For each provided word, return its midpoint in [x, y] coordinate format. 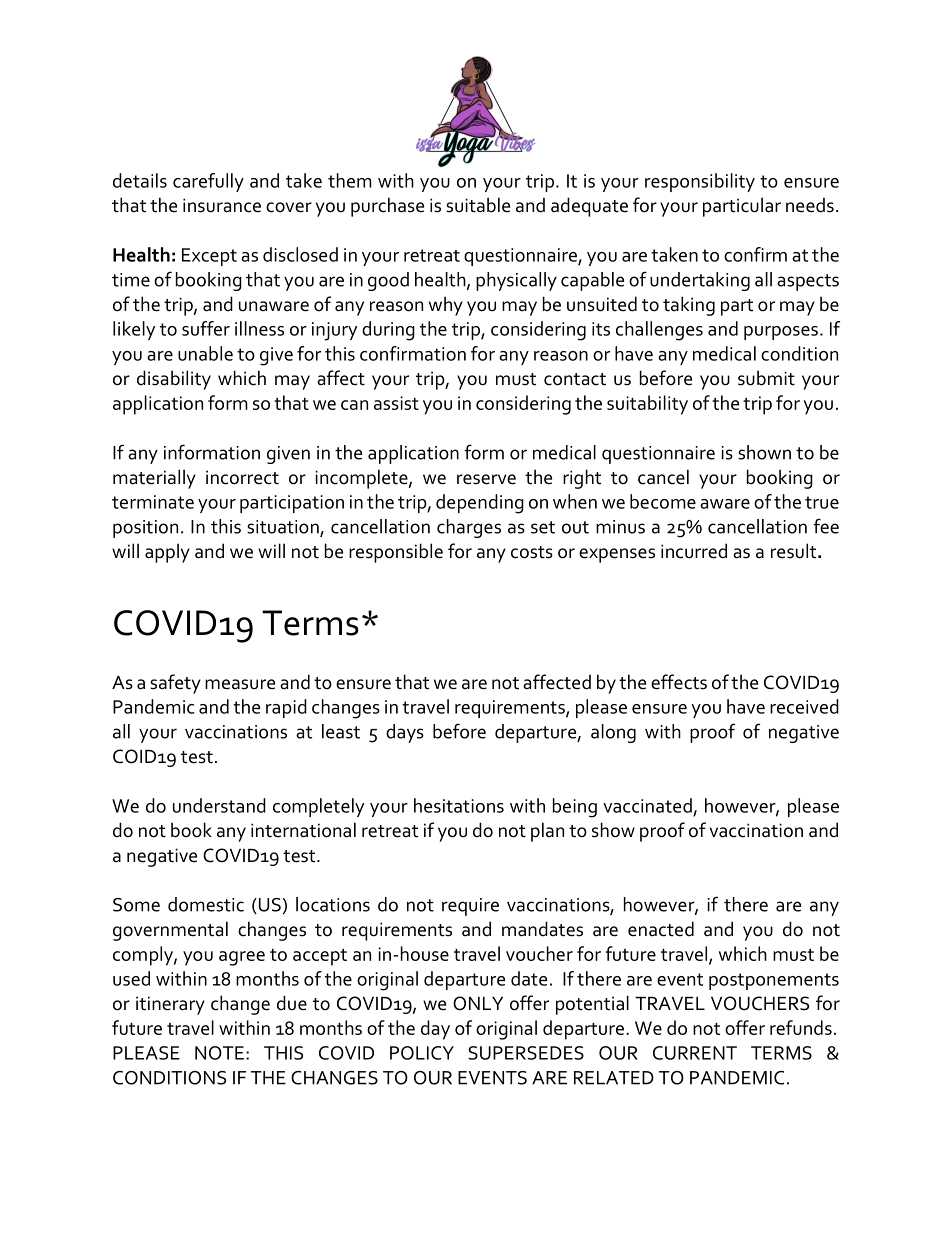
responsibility [700, 182]
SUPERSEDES [526, 1053]
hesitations [459, 805]
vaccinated [647, 805]
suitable [478, 205]
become [663, 501]
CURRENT [695, 1053]
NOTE [219, 1053]
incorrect [242, 477]
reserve [486, 479]
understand [219, 805]
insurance [222, 205]
